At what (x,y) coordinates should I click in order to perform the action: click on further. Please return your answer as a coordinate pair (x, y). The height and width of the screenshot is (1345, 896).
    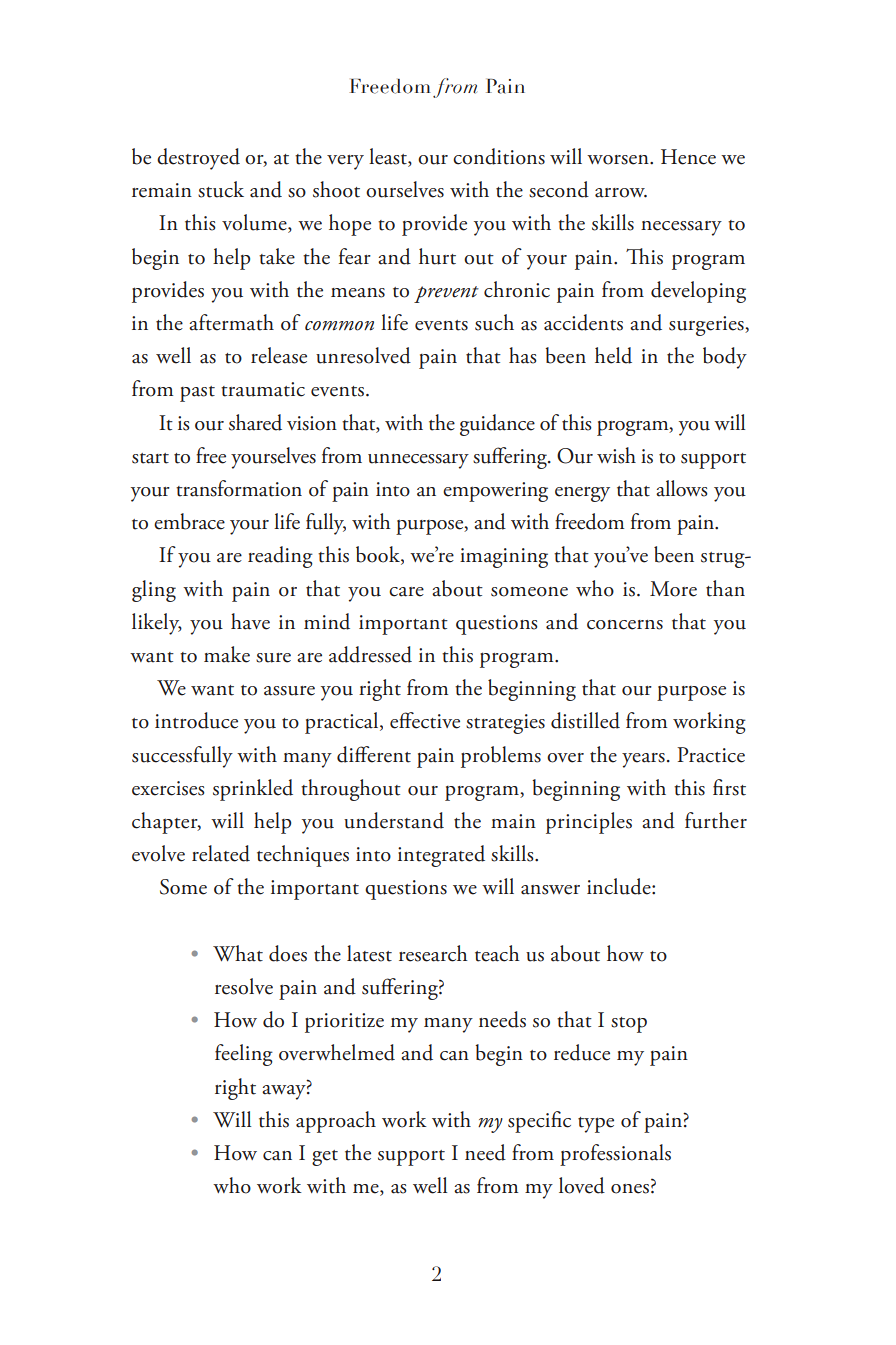
    Looking at the image, I should click on (716, 820).
